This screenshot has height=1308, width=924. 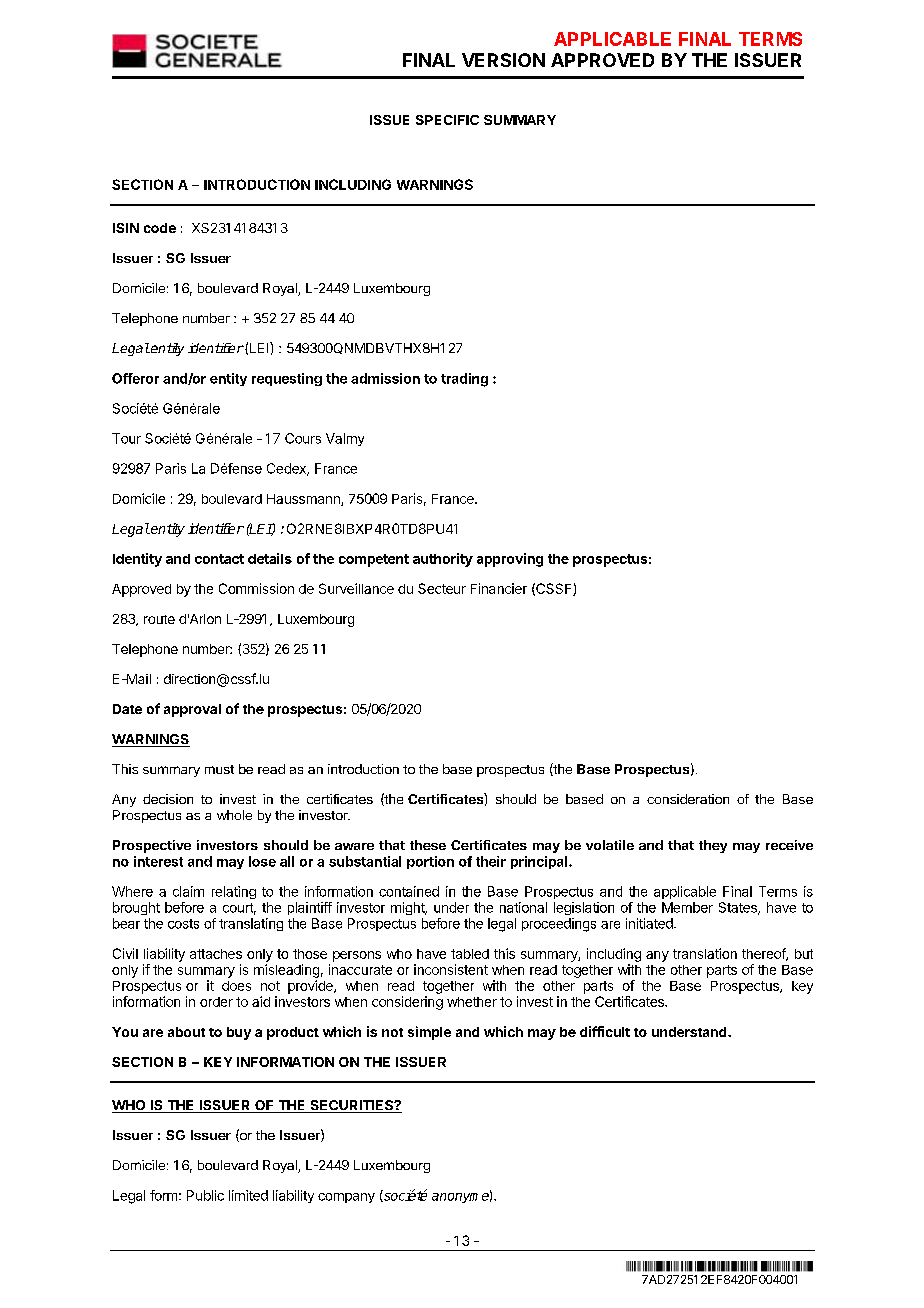 What do you see at coordinates (503, 60) in the screenshot?
I see `VERSION` at bounding box center [503, 60].
